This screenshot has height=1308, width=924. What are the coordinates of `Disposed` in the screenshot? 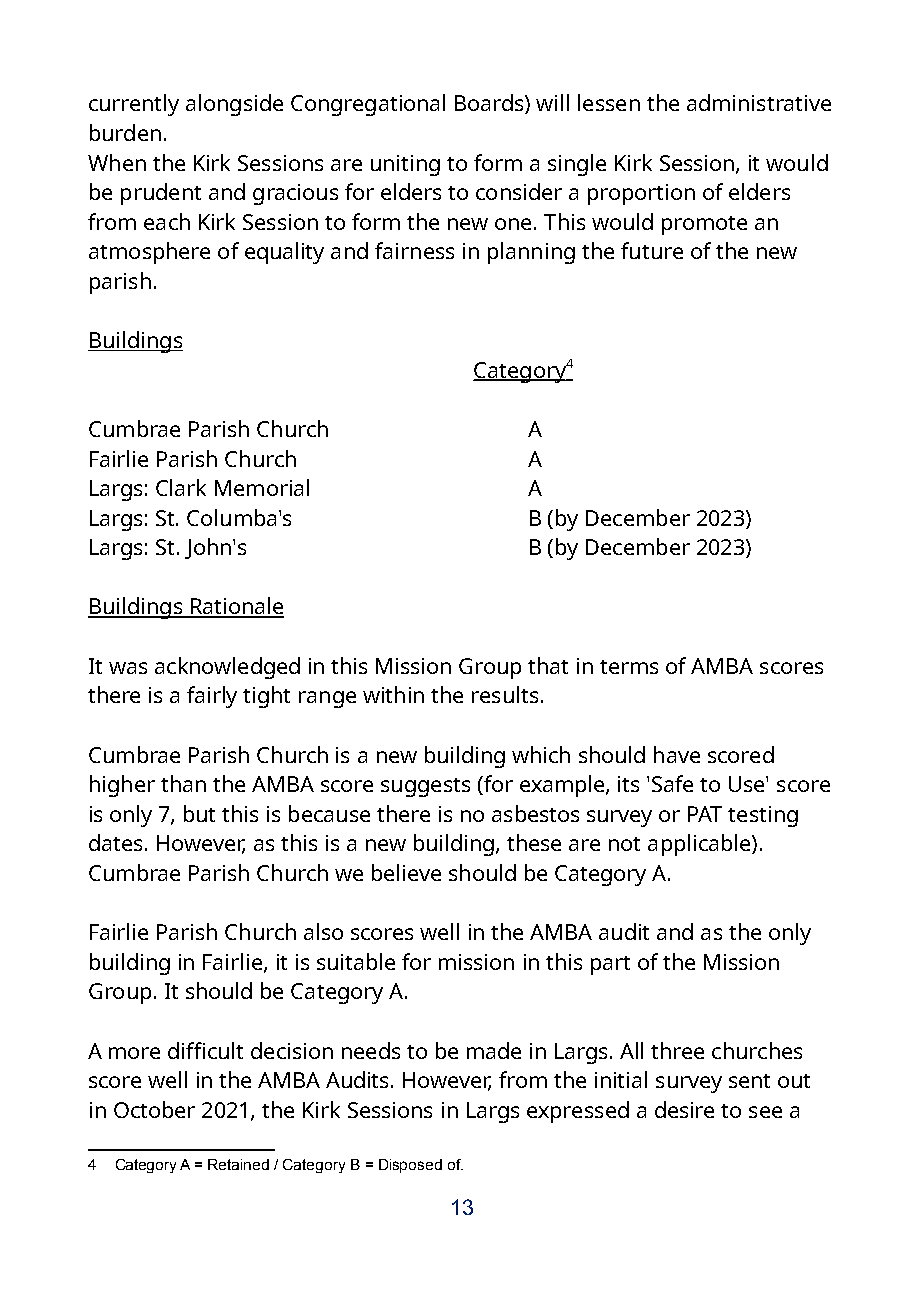 It's located at (410, 1166).
